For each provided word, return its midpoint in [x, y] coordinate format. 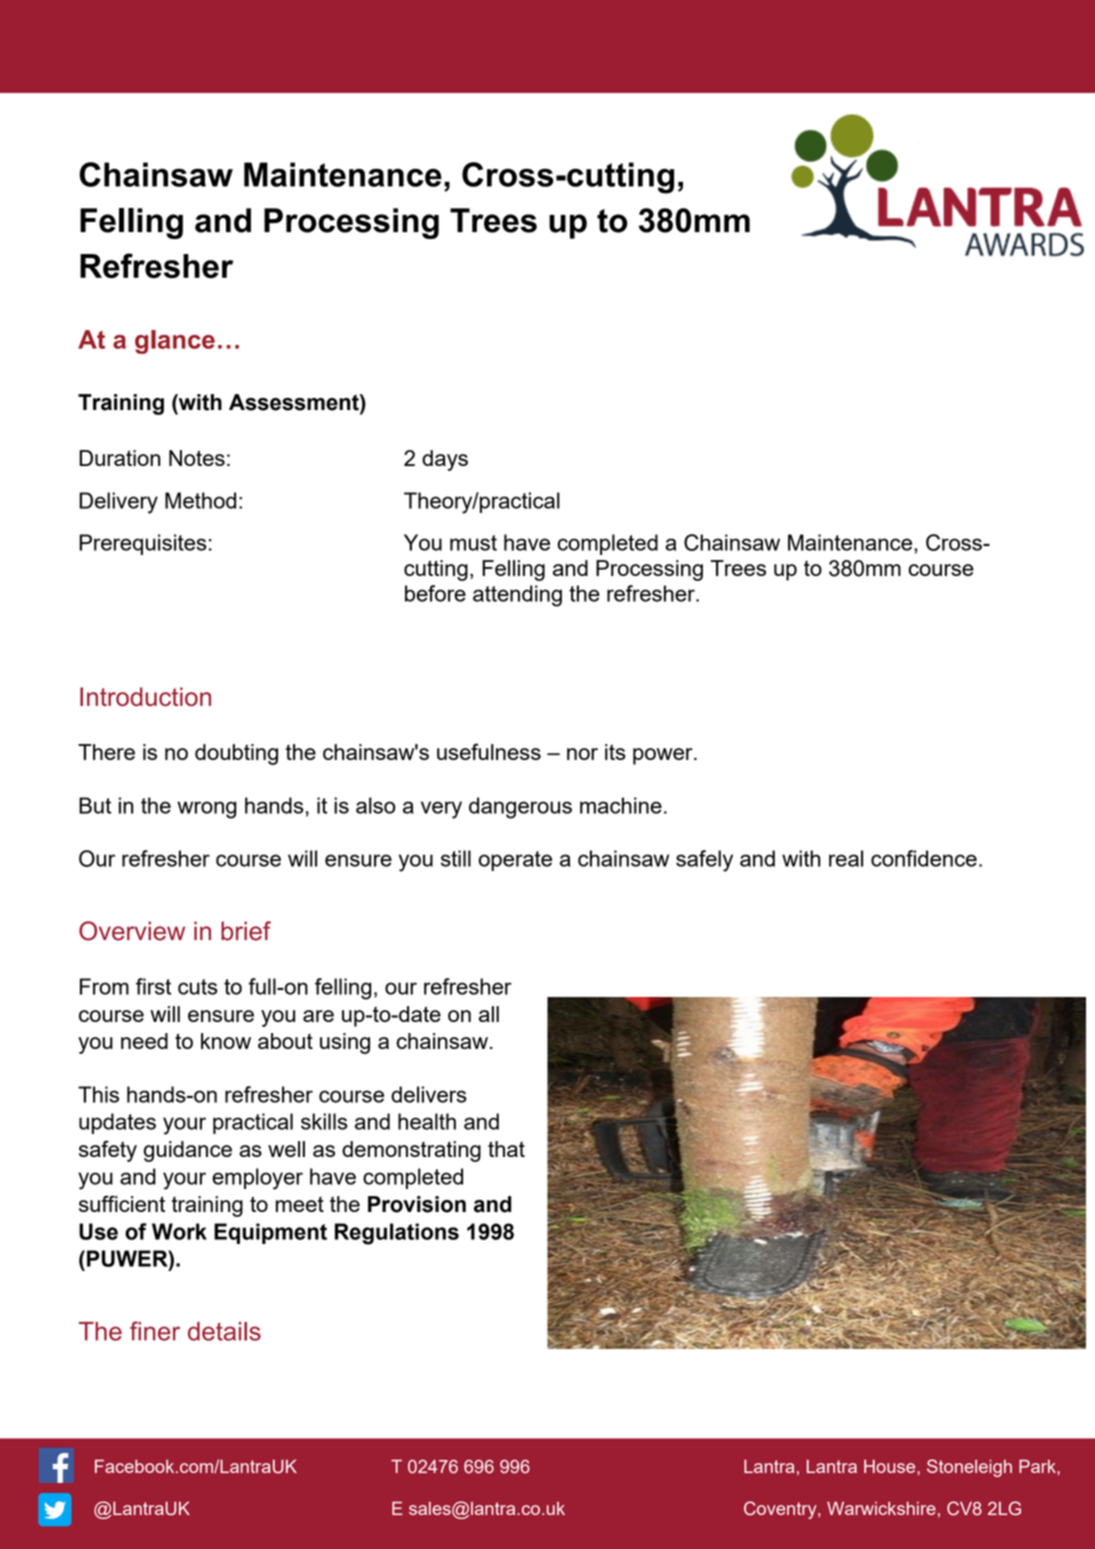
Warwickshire [881, 1508]
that [506, 1149]
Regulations [397, 1234]
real [846, 858]
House [891, 1466]
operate [515, 861]
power [664, 756]
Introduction [145, 696]
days [445, 460]
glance [175, 342]
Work [179, 1231]
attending [517, 596]
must [473, 543]
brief [246, 931]
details [224, 1331]
